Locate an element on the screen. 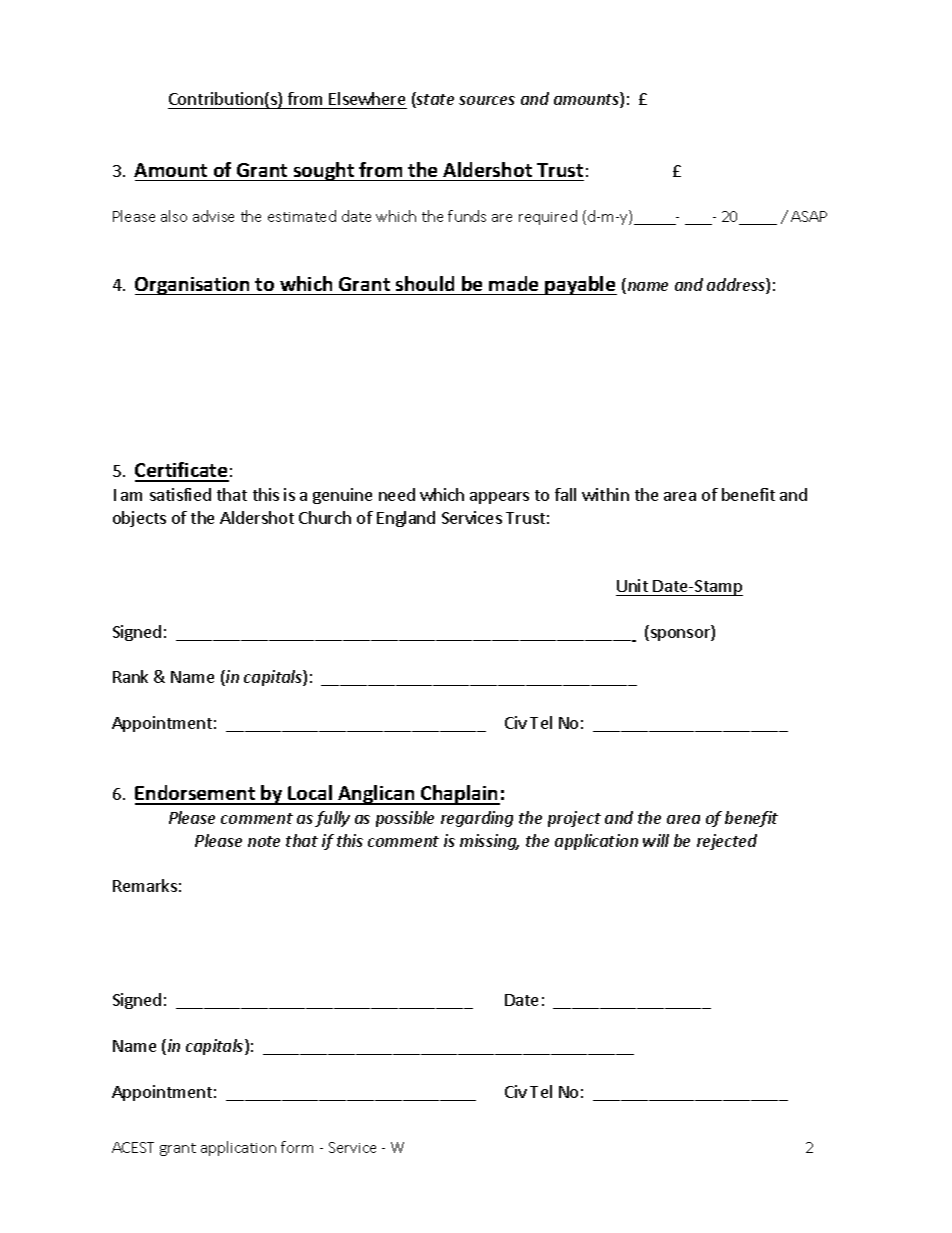  satisfied is located at coordinates (180, 494).
